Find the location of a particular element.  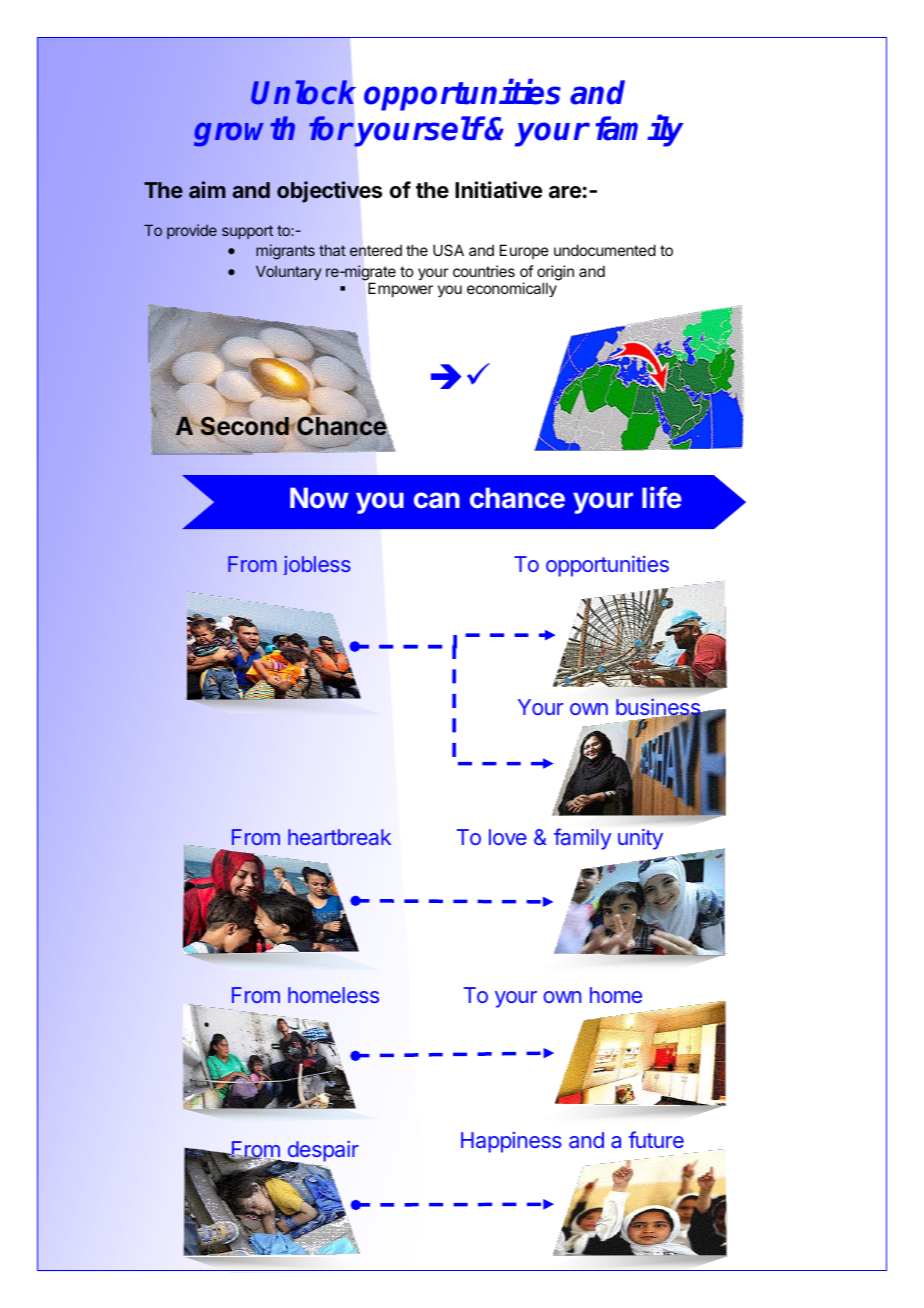

despair is located at coordinates (322, 1152).
